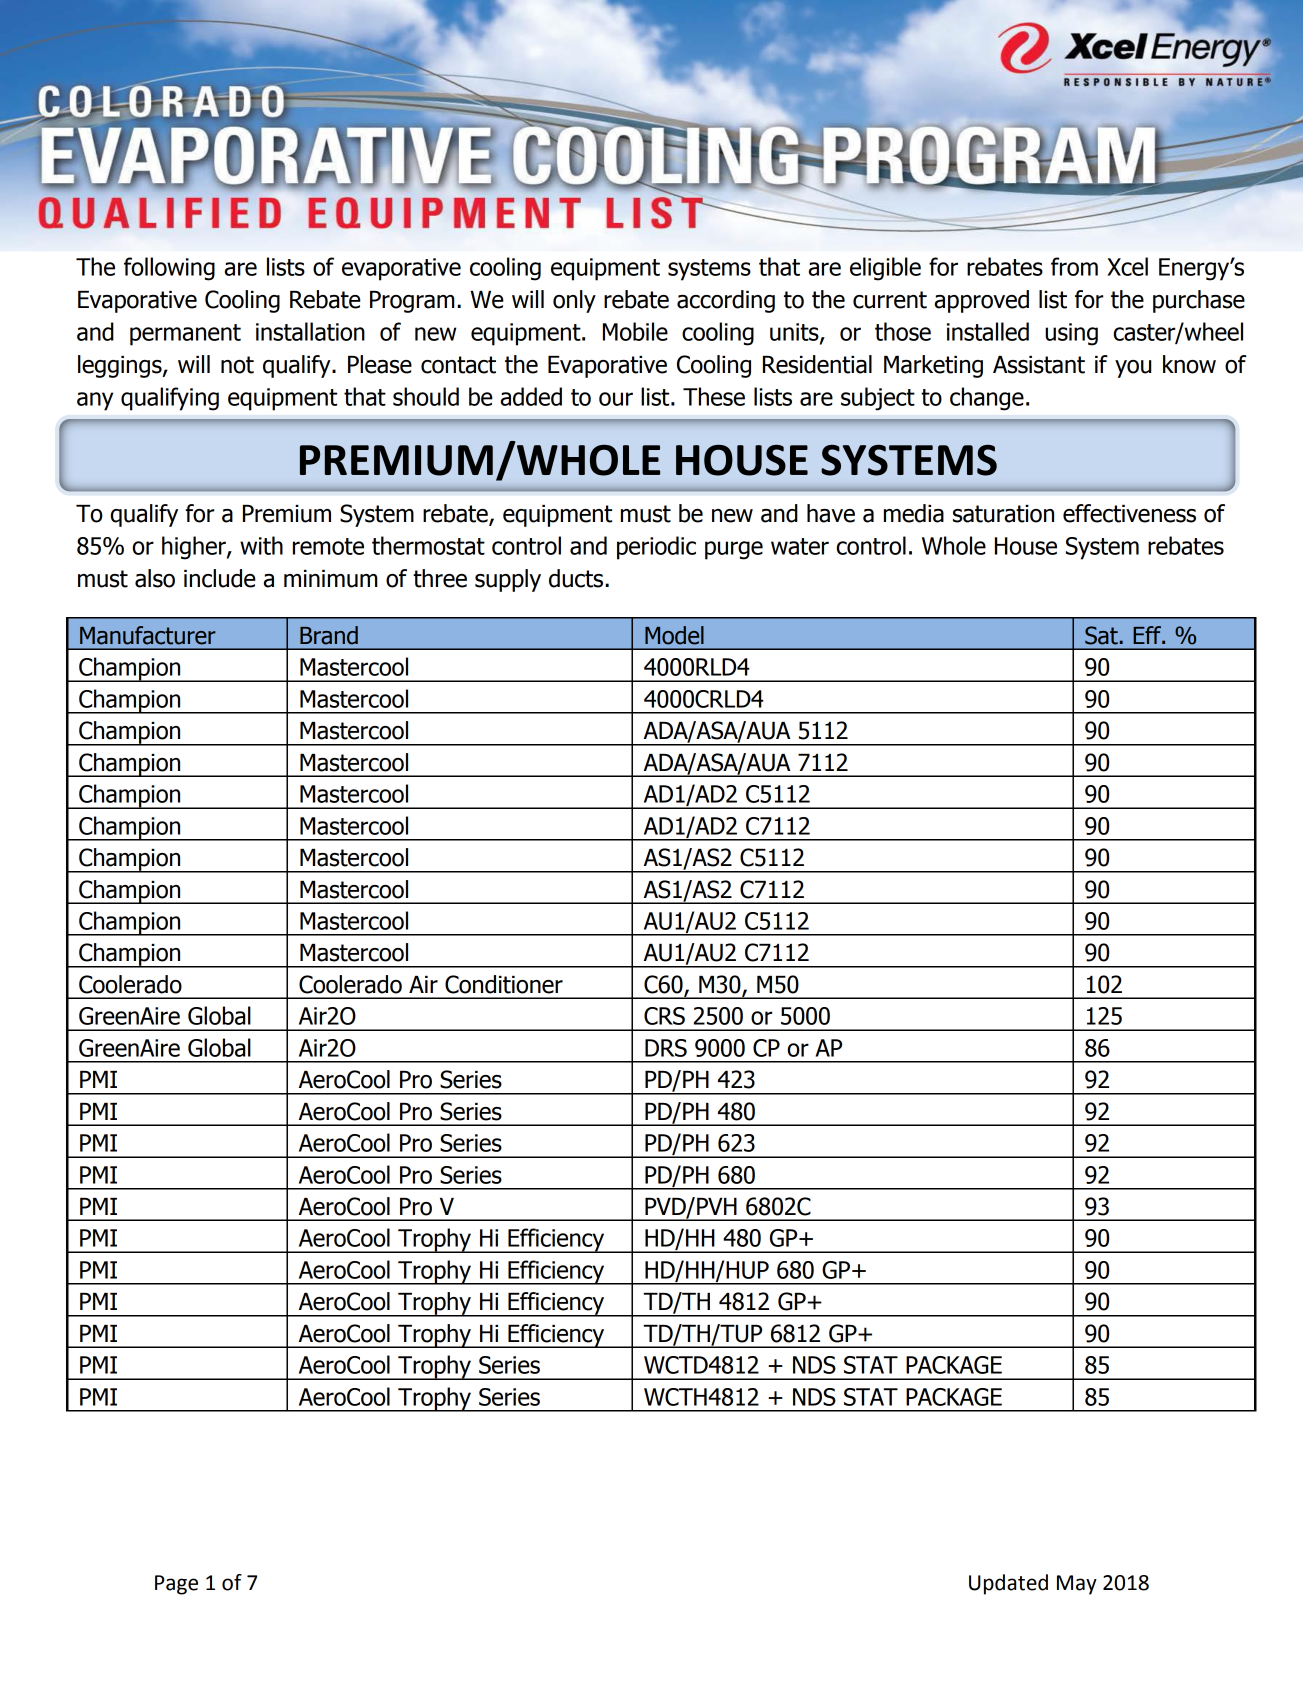  Describe the element at coordinates (666, 1048) in the screenshot. I see `DRS` at that location.
